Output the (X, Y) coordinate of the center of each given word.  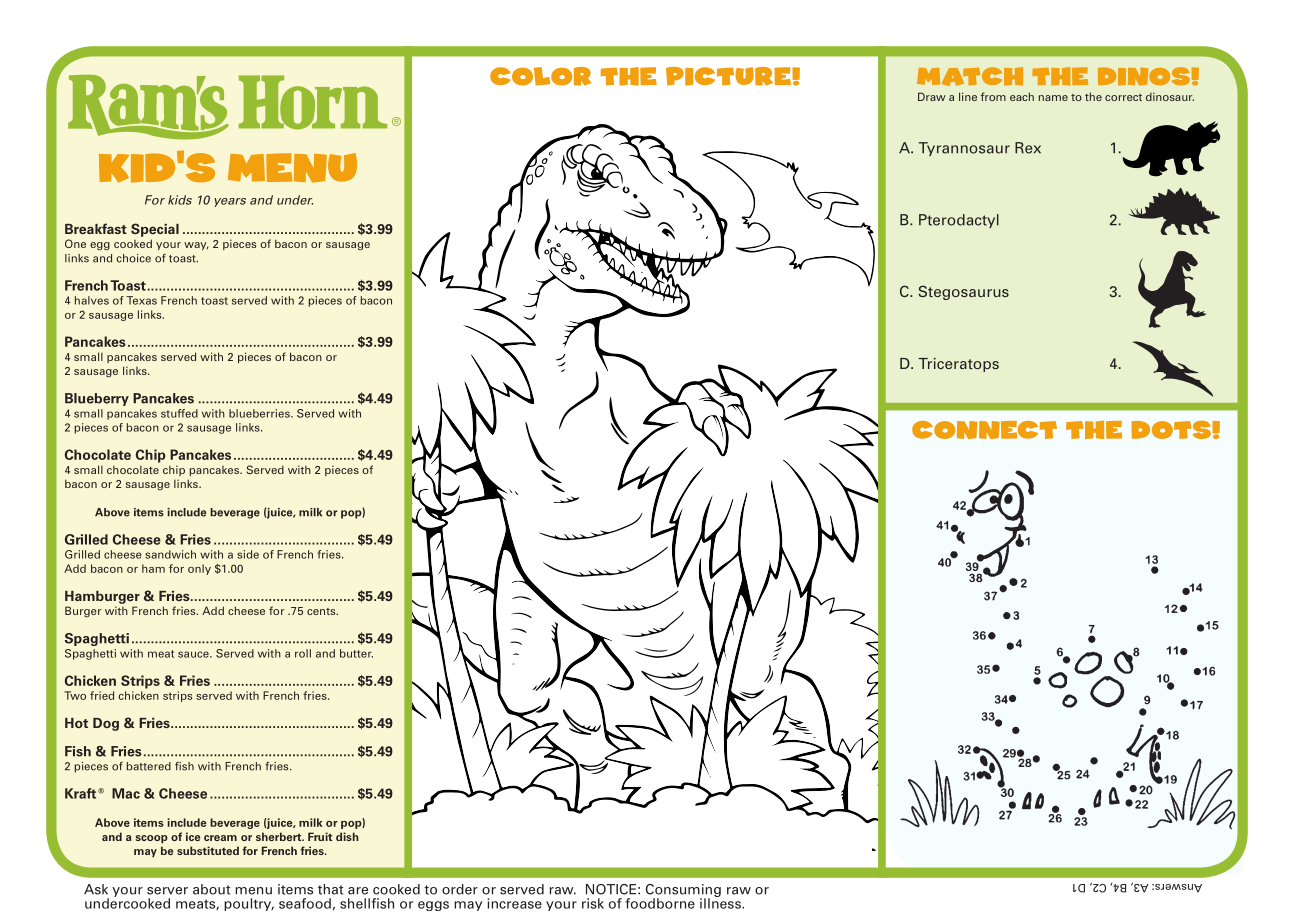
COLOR (541, 76)
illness (721, 902)
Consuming (683, 892)
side (248, 554)
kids (180, 200)
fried (102, 695)
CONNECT (984, 430)
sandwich (170, 554)
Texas (141, 300)
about (212, 889)
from (993, 96)
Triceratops (958, 365)
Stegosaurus (963, 292)
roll (303, 653)
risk (593, 903)
